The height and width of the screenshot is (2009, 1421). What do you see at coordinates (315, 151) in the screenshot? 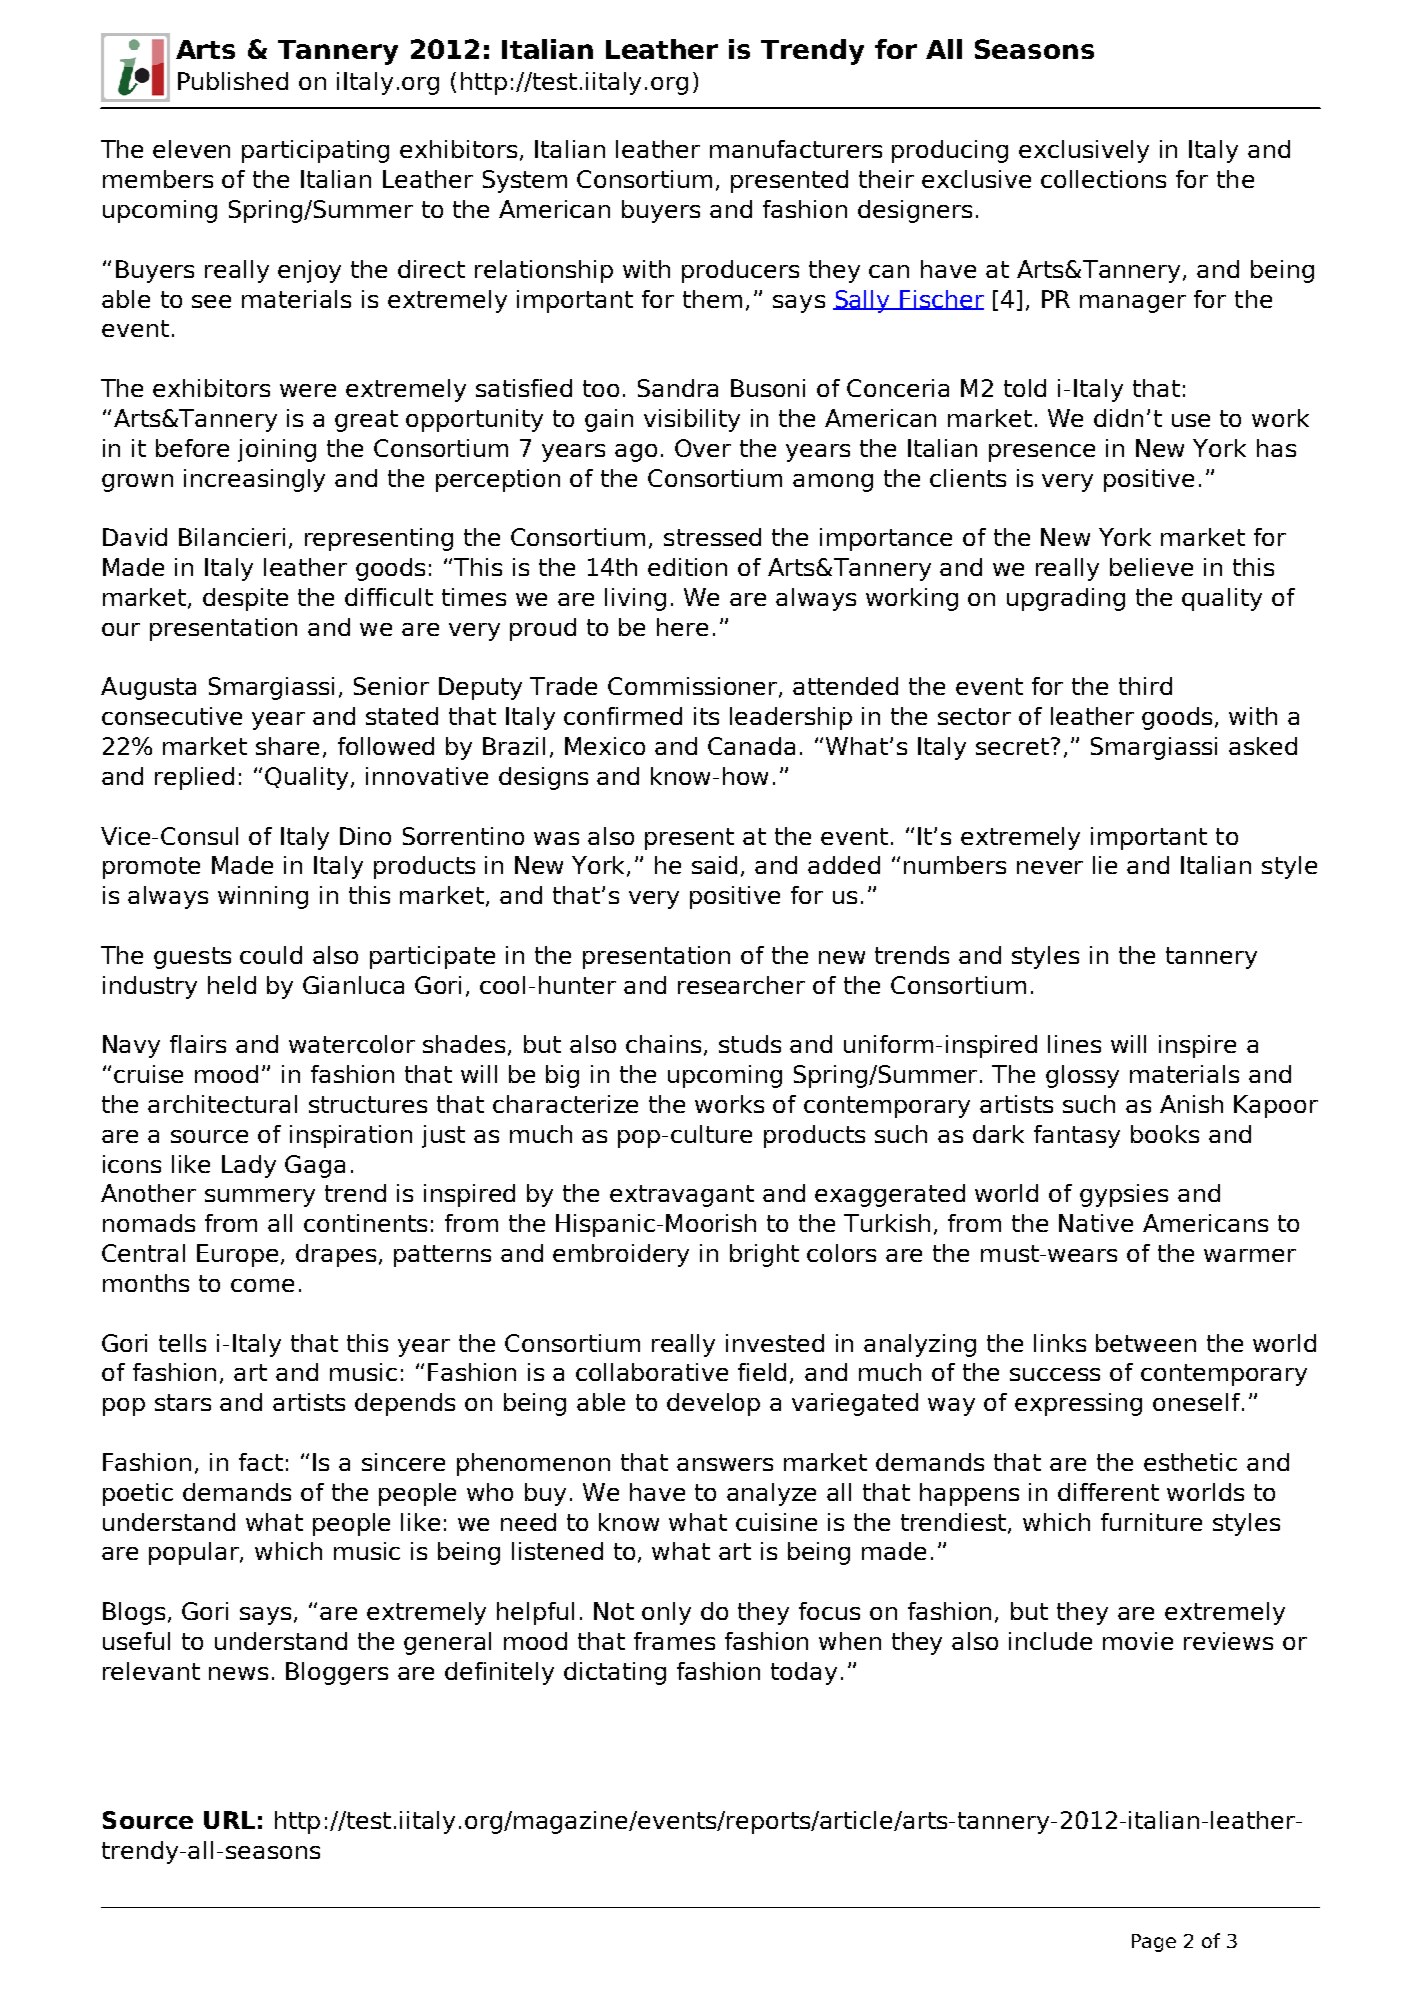
I see `participating` at bounding box center [315, 151].
